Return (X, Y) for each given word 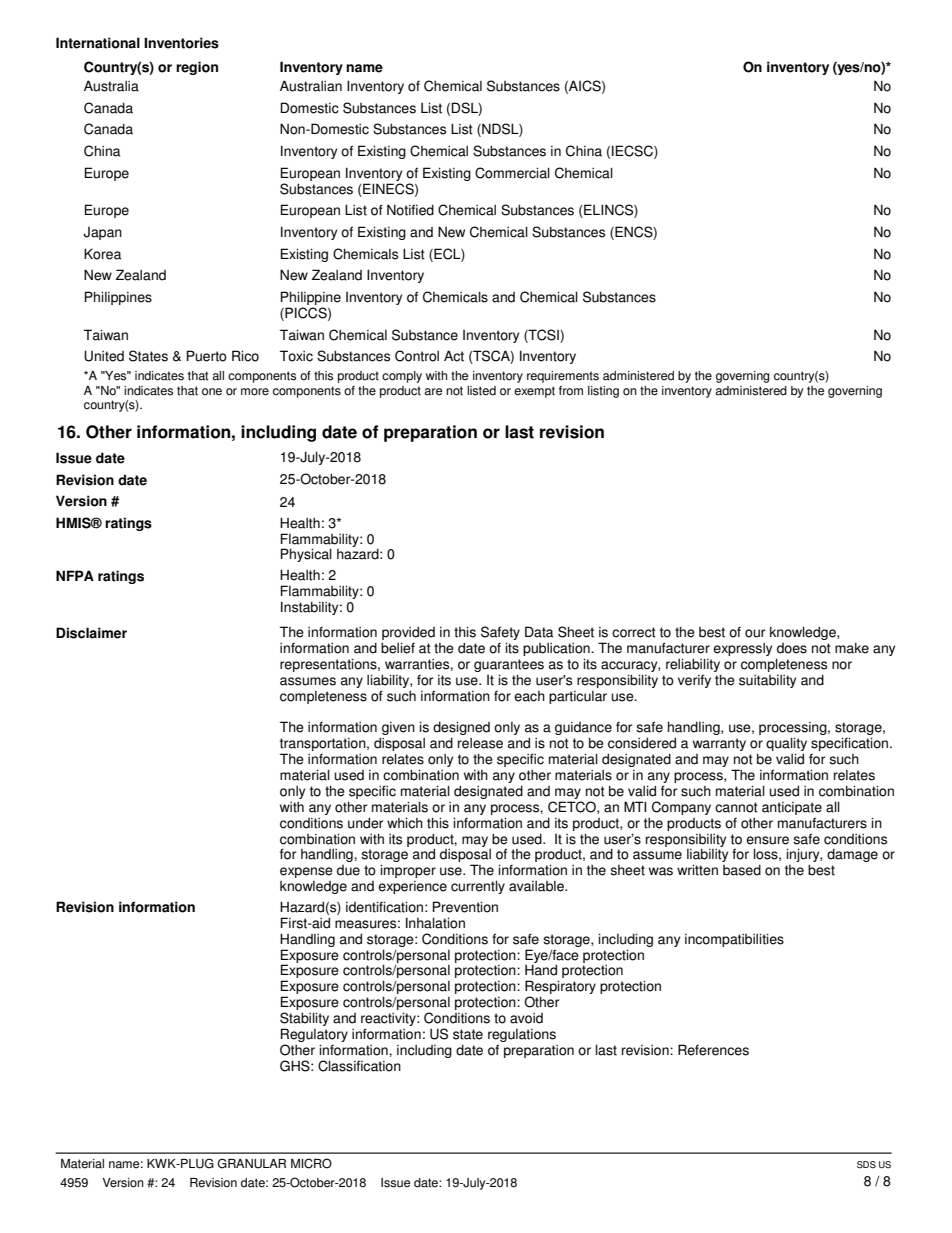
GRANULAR (251, 1163)
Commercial (512, 173)
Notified (410, 210)
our (755, 633)
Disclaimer (91, 633)
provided (408, 634)
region (197, 68)
